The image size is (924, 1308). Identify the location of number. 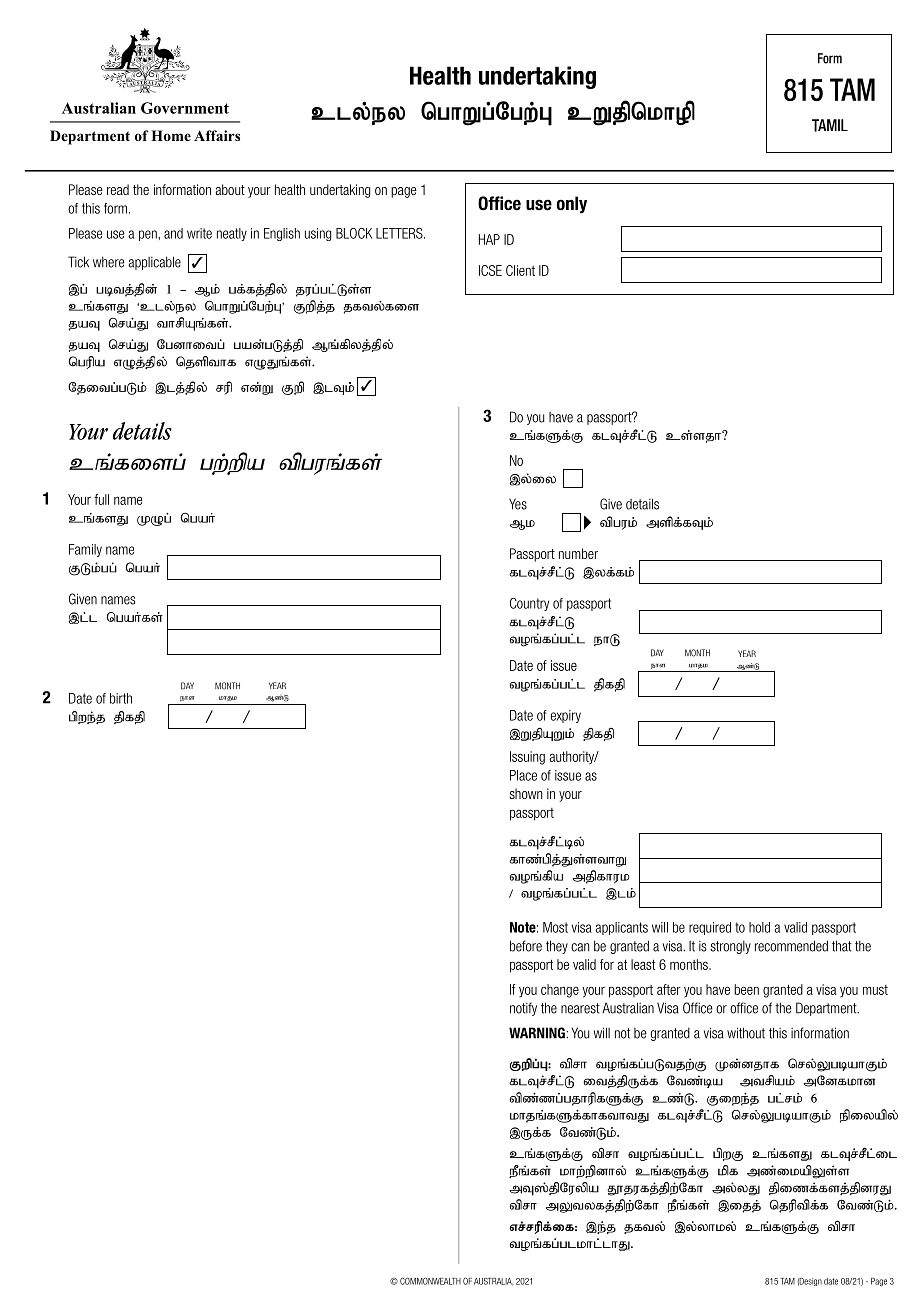
(578, 553).
